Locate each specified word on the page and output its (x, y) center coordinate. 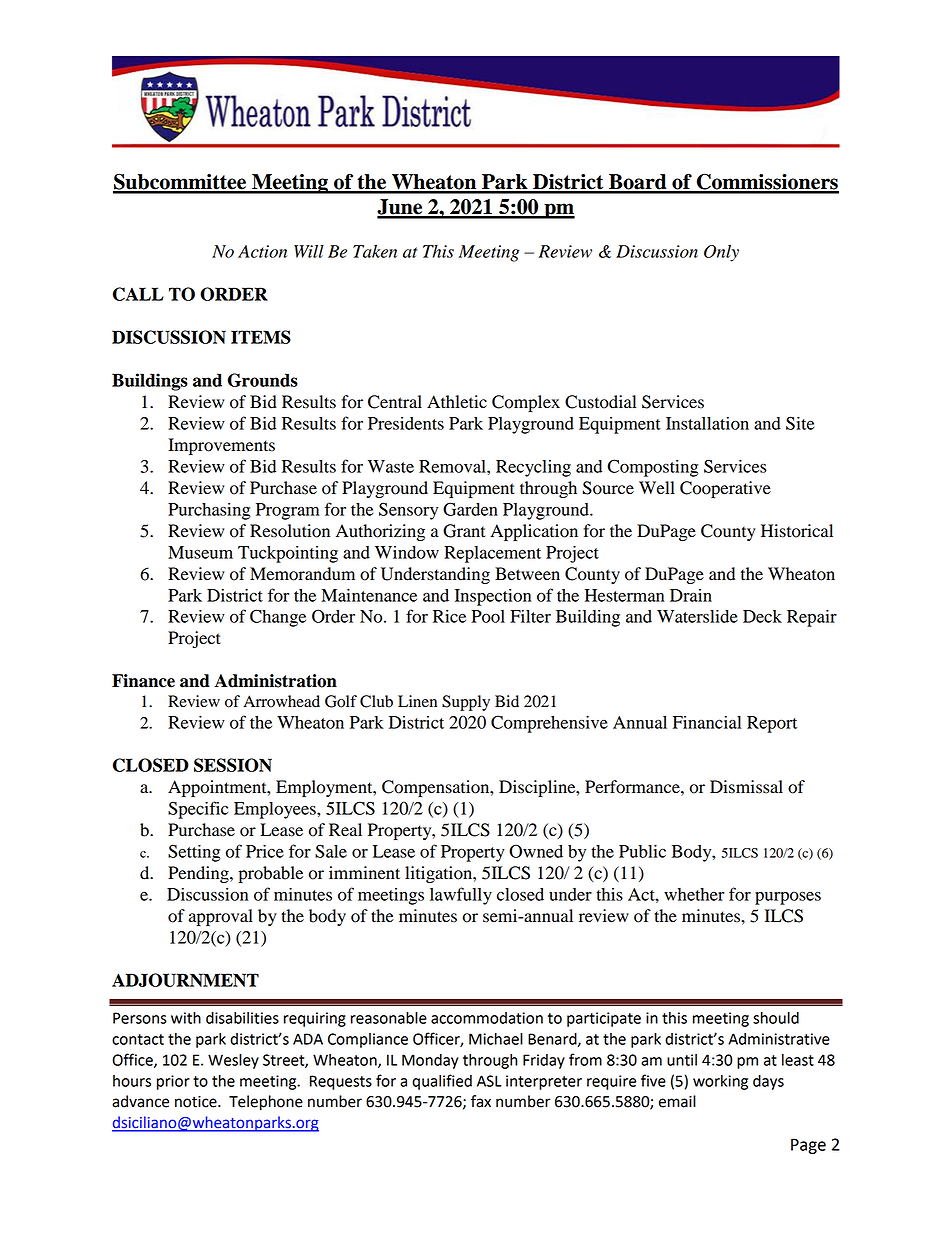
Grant (464, 531)
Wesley (233, 1061)
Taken (375, 251)
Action (262, 251)
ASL (489, 1081)
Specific (198, 810)
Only (721, 253)
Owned (536, 851)
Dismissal (746, 787)
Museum (200, 552)
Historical (797, 531)
